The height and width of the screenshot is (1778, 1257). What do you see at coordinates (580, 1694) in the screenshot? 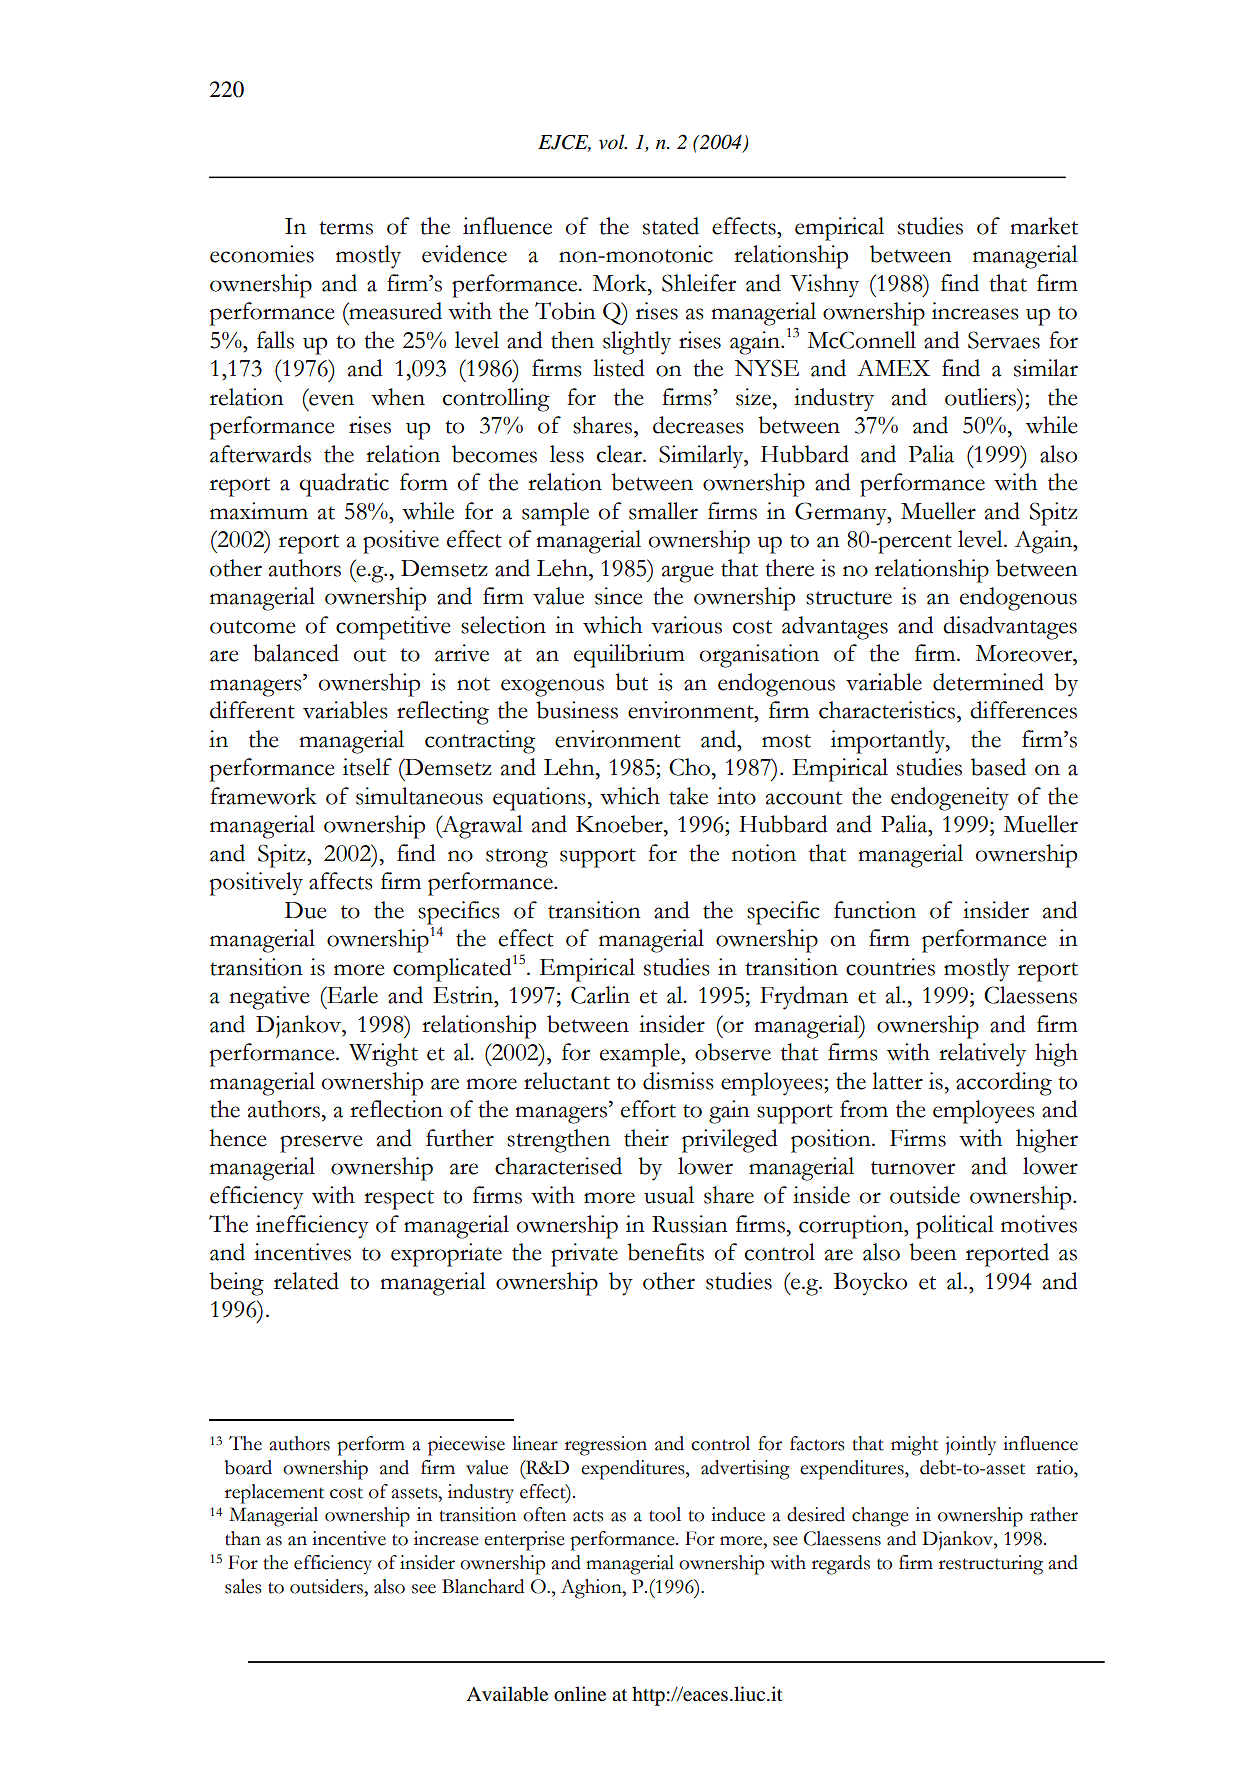
I see `online` at bounding box center [580, 1694].
